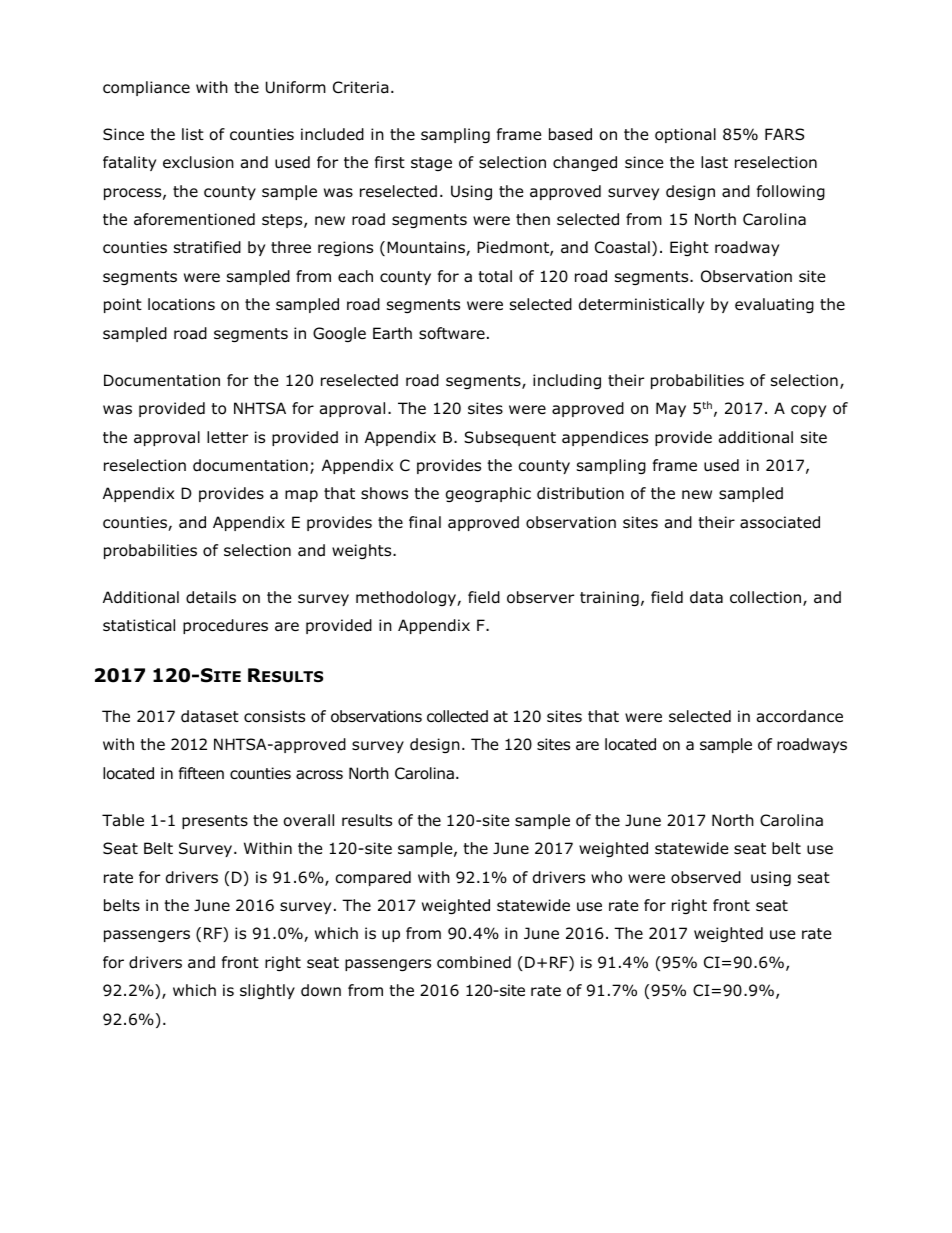  I want to click on observed, so click(706, 877).
